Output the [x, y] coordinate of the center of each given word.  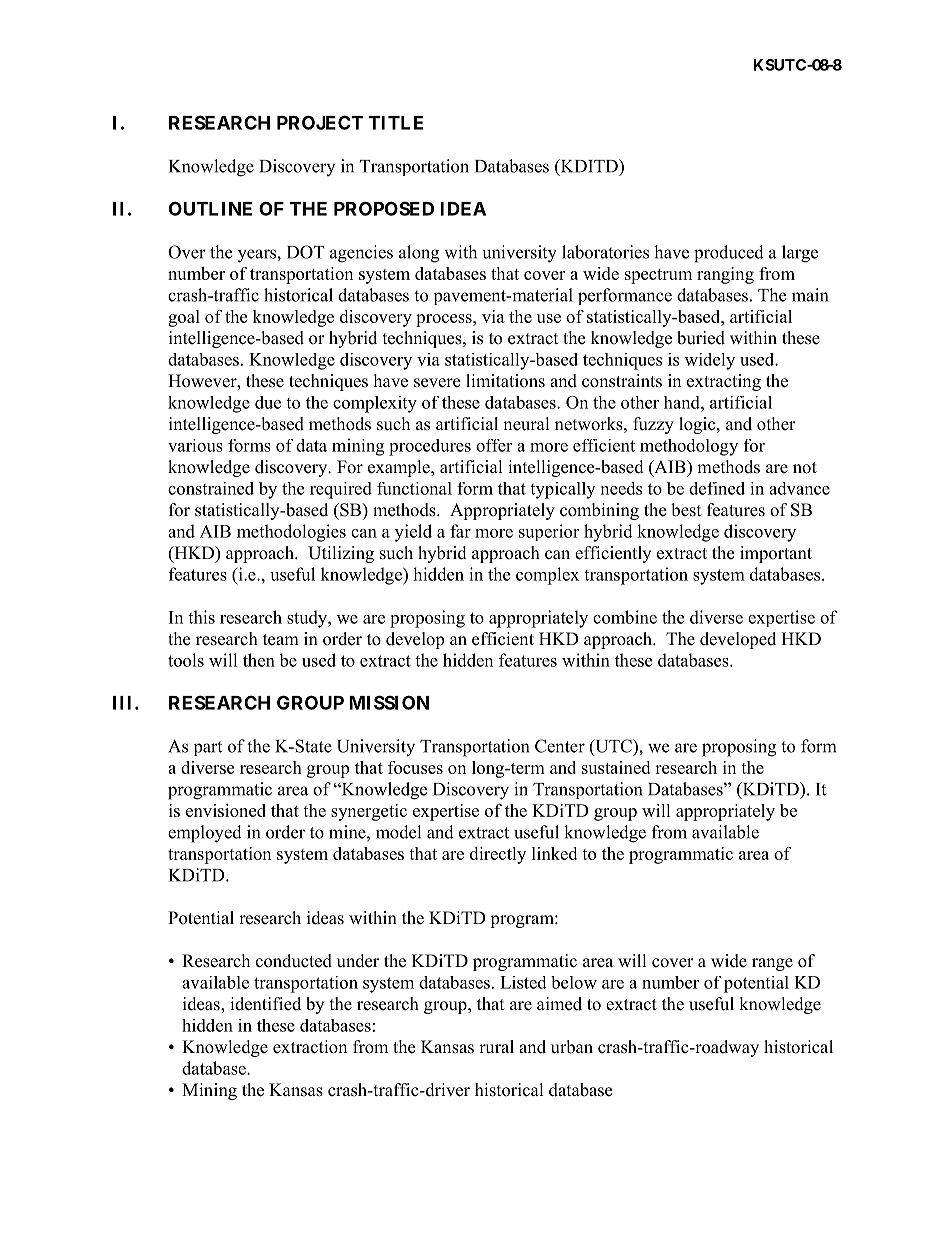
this [201, 617]
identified [265, 1004]
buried [701, 338]
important [776, 554]
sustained [616, 767]
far [460, 531]
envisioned [226, 810]
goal [184, 318]
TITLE [395, 123]
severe [437, 383]
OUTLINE [210, 208]
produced [729, 254]
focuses [415, 767]
